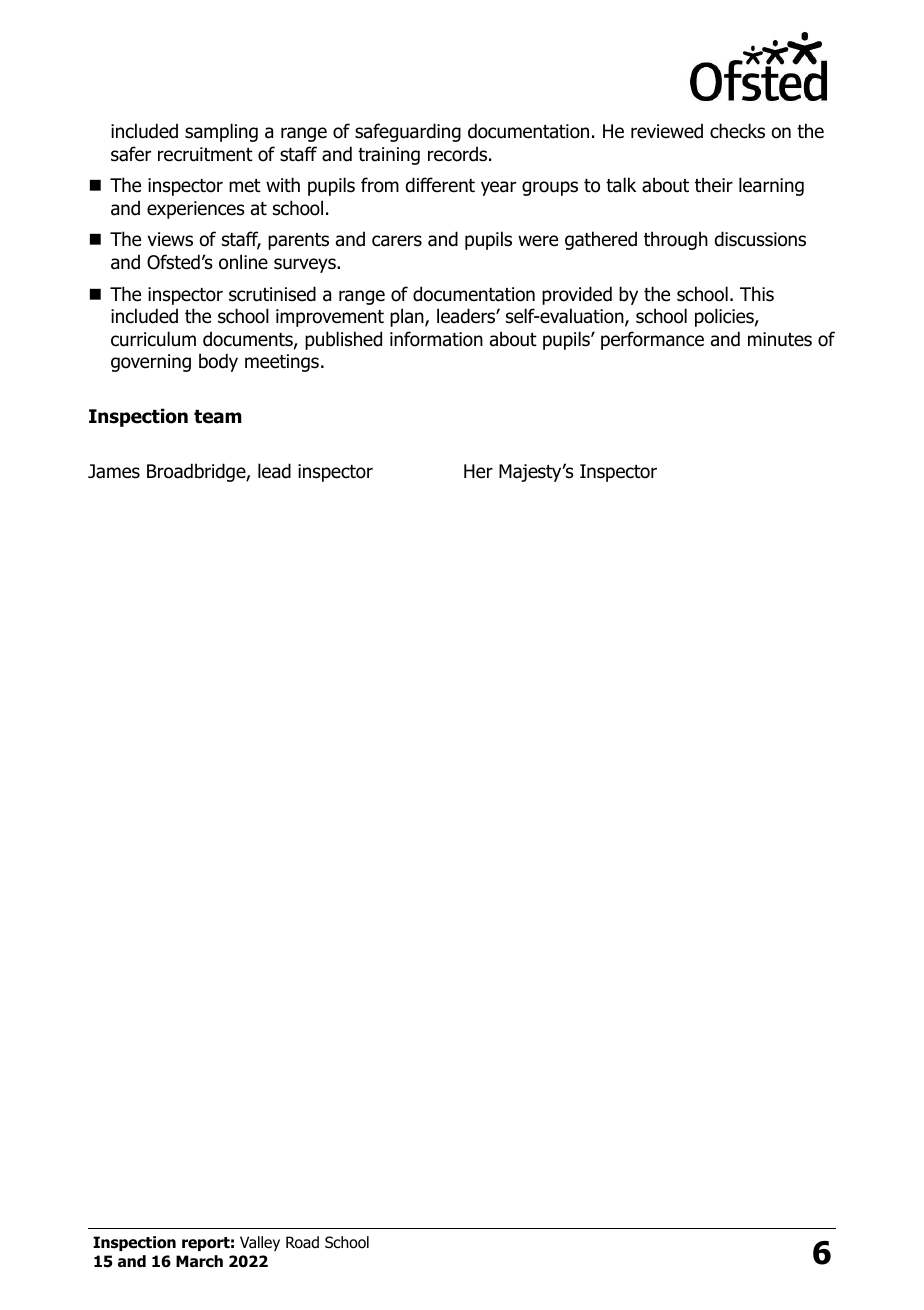 The width and height of the page is (924, 1310). Describe the element at coordinates (652, 340) in the page. I see `performance` at that location.
